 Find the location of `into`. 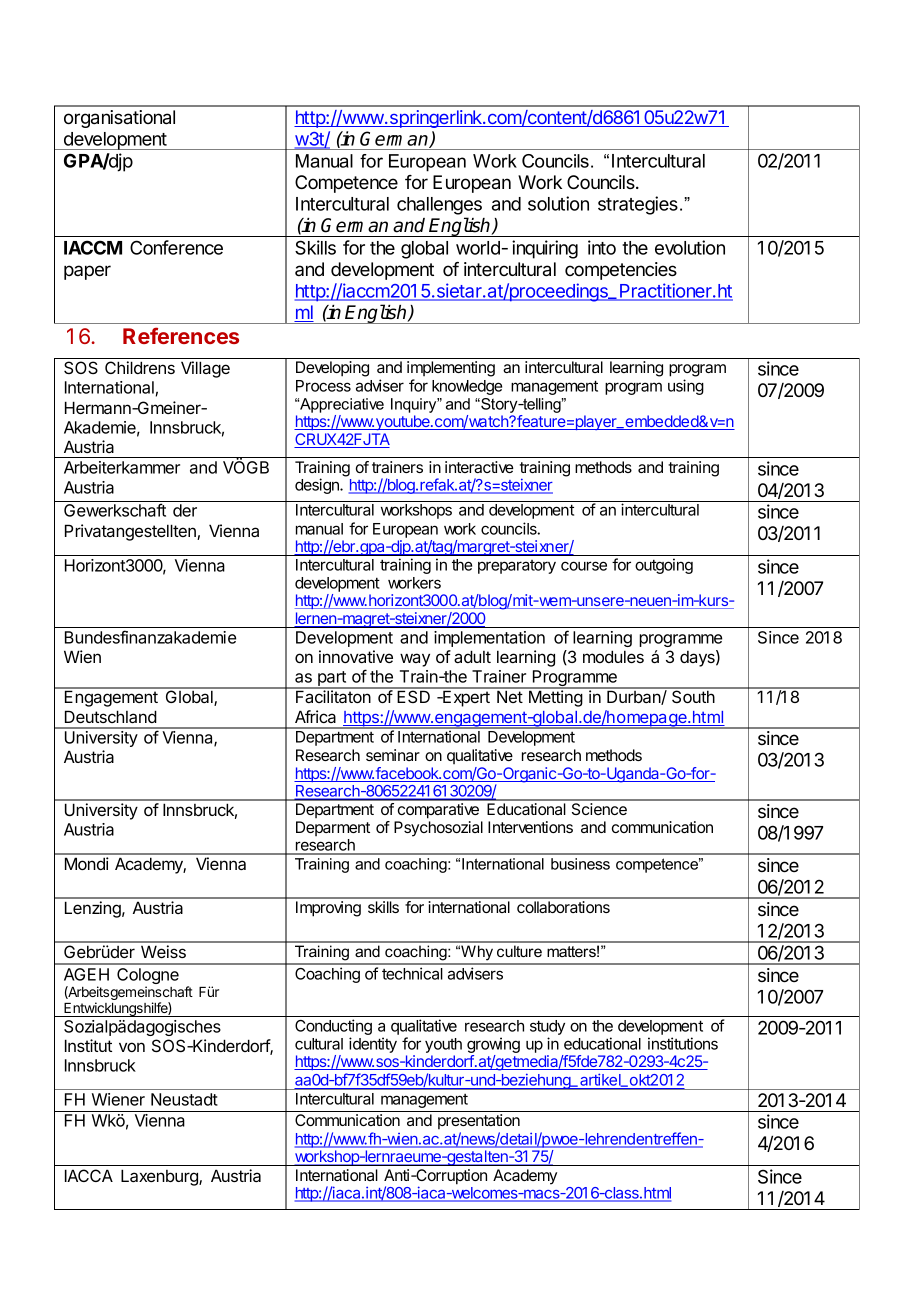

into is located at coordinates (602, 247).
